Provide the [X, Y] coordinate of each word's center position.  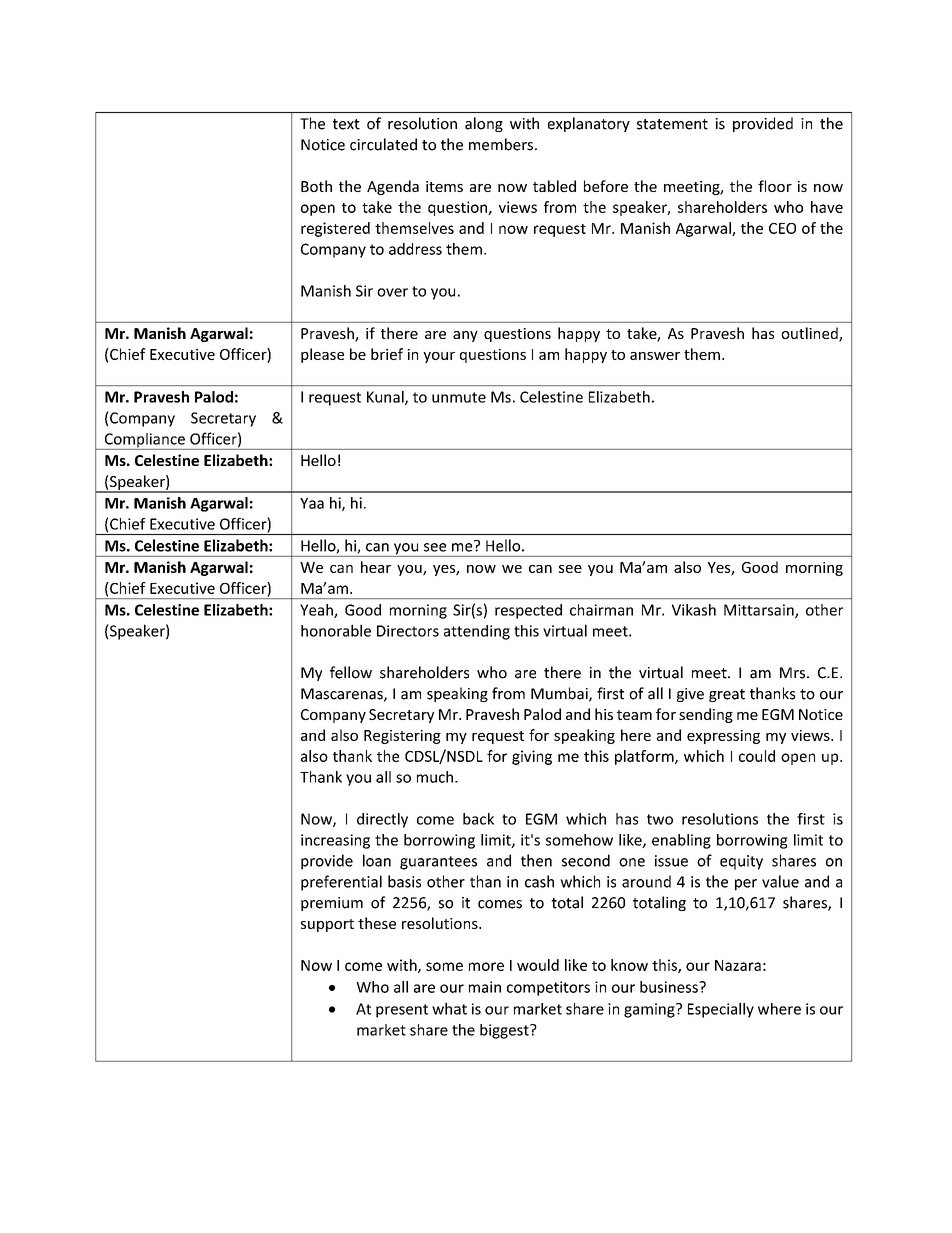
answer [655, 356]
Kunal [386, 398]
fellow [351, 672]
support [327, 925]
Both [316, 186]
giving [532, 757]
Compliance [144, 441]
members [502, 144]
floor [775, 186]
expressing [723, 737]
